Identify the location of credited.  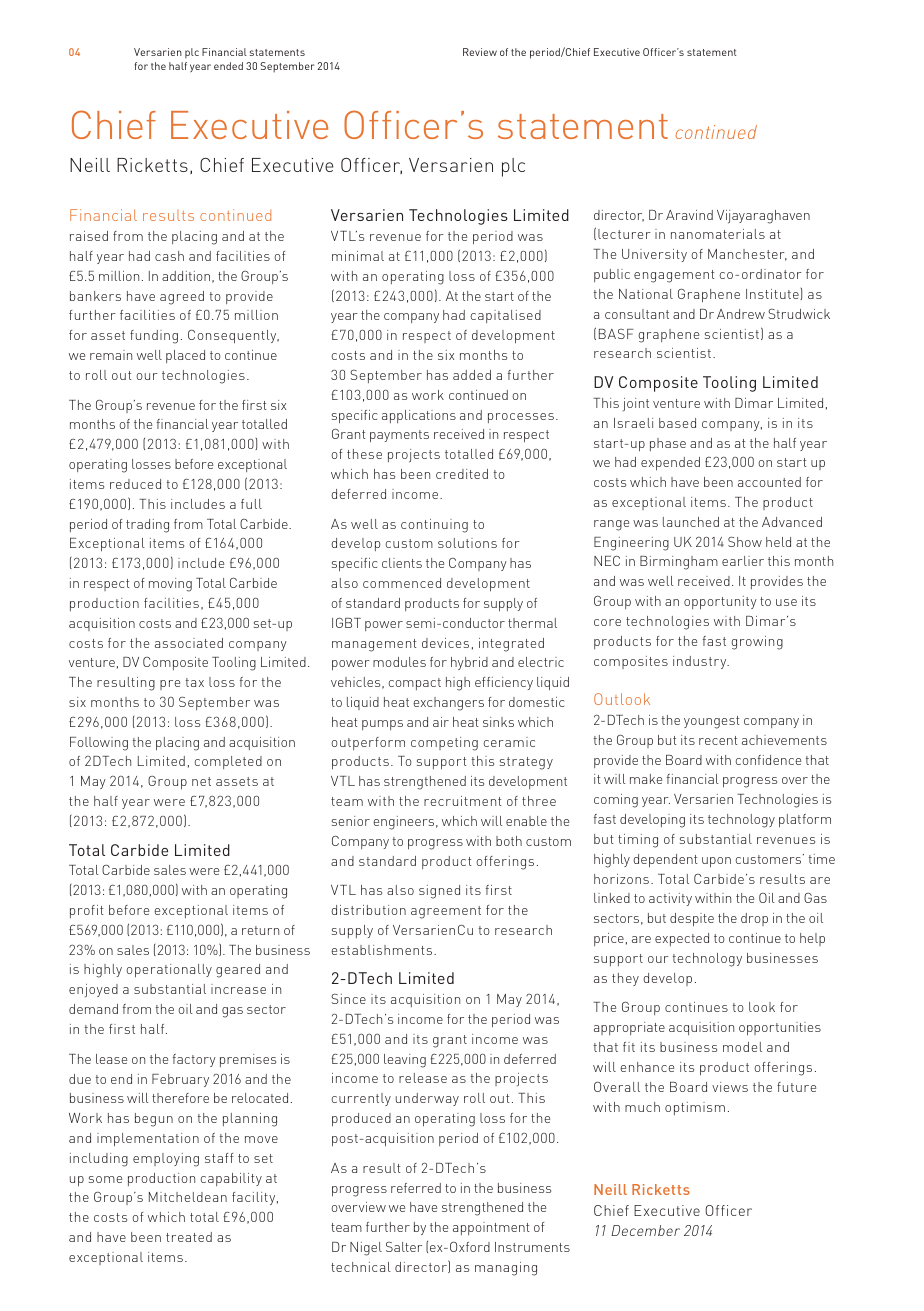
(462, 474).
